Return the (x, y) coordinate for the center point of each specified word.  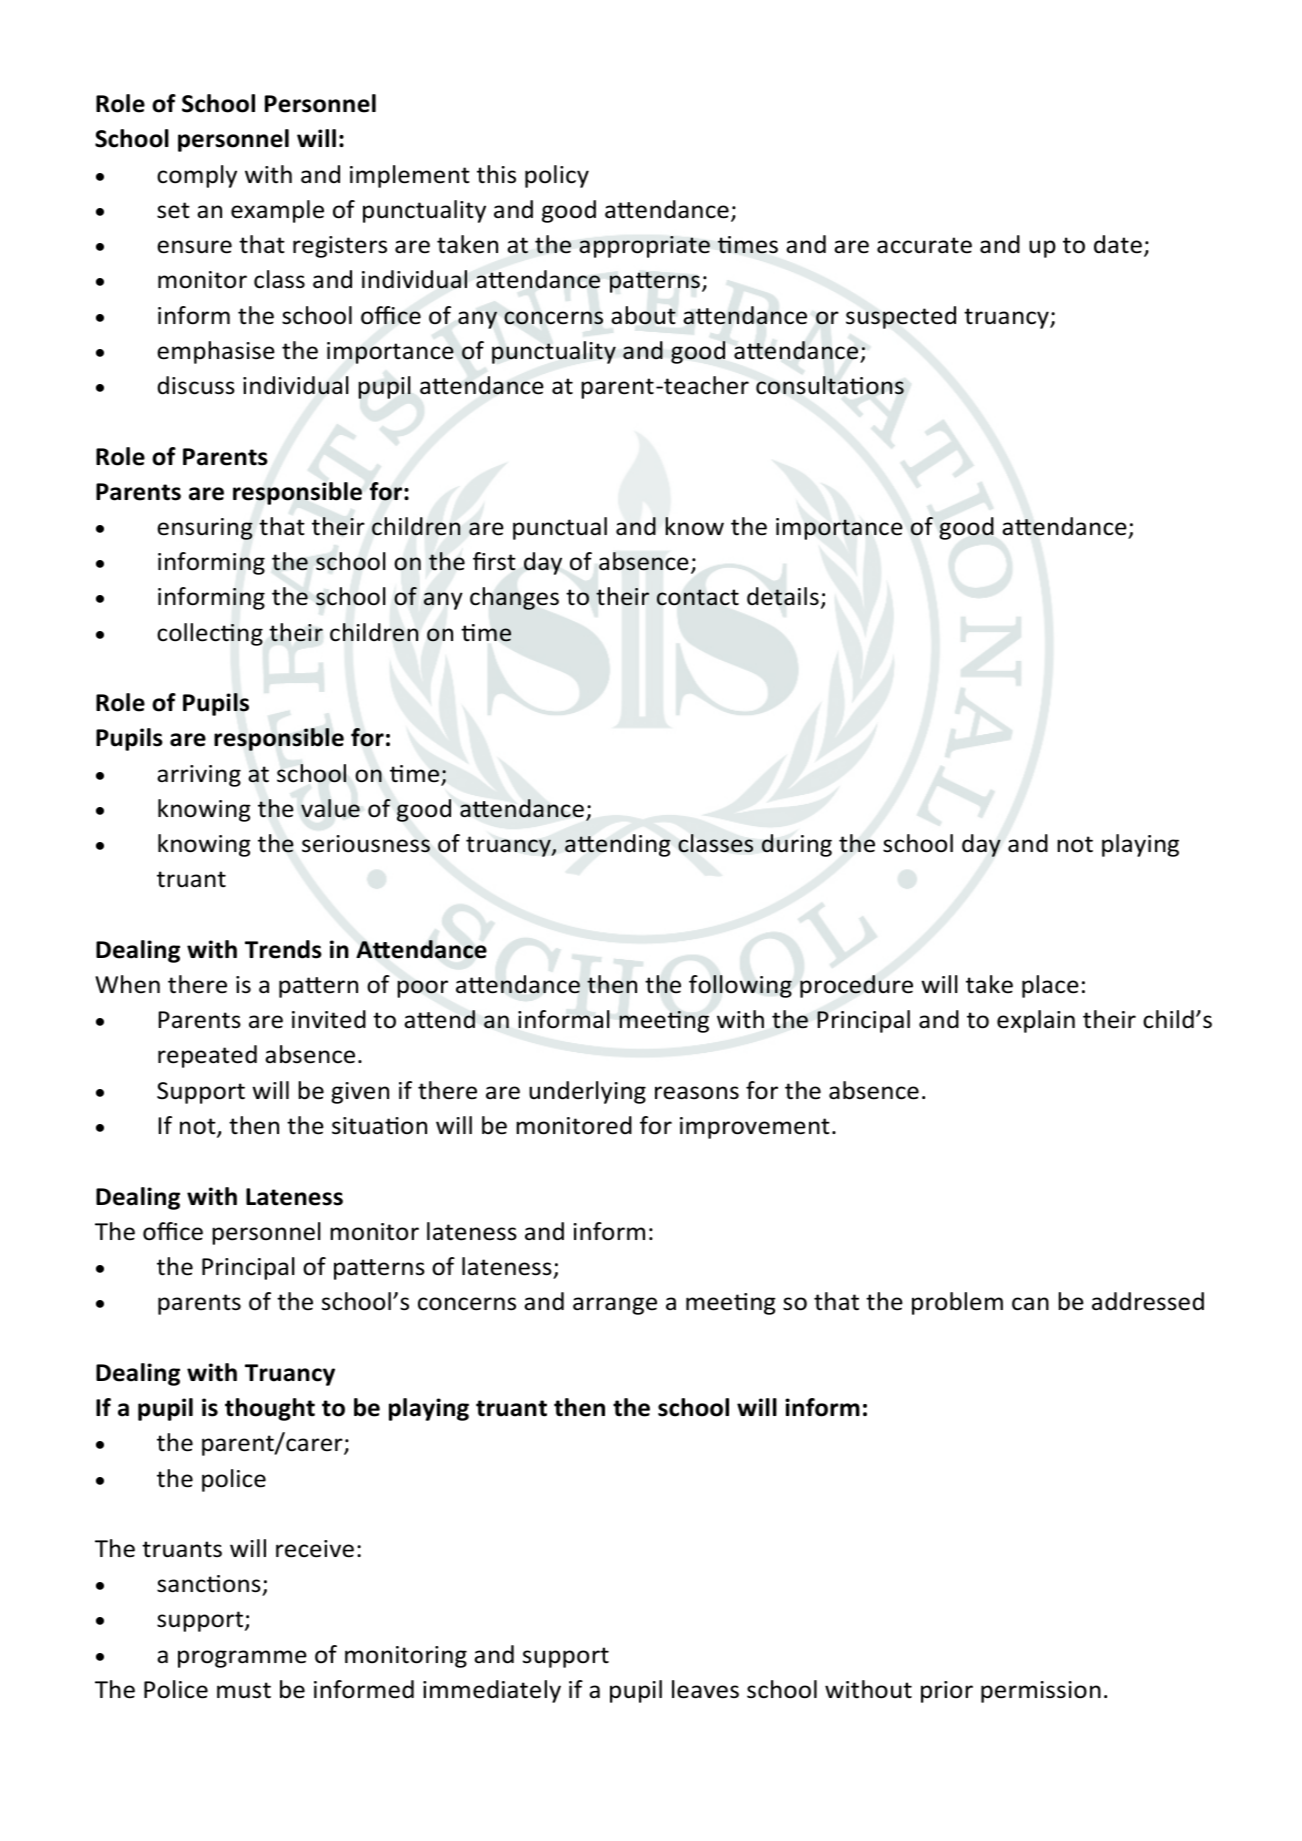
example (277, 211)
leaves (705, 1689)
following (740, 986)
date (1118, 244)
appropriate (644, 247)
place (1050, 986)
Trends (283, 949)
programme (242, 1659)
